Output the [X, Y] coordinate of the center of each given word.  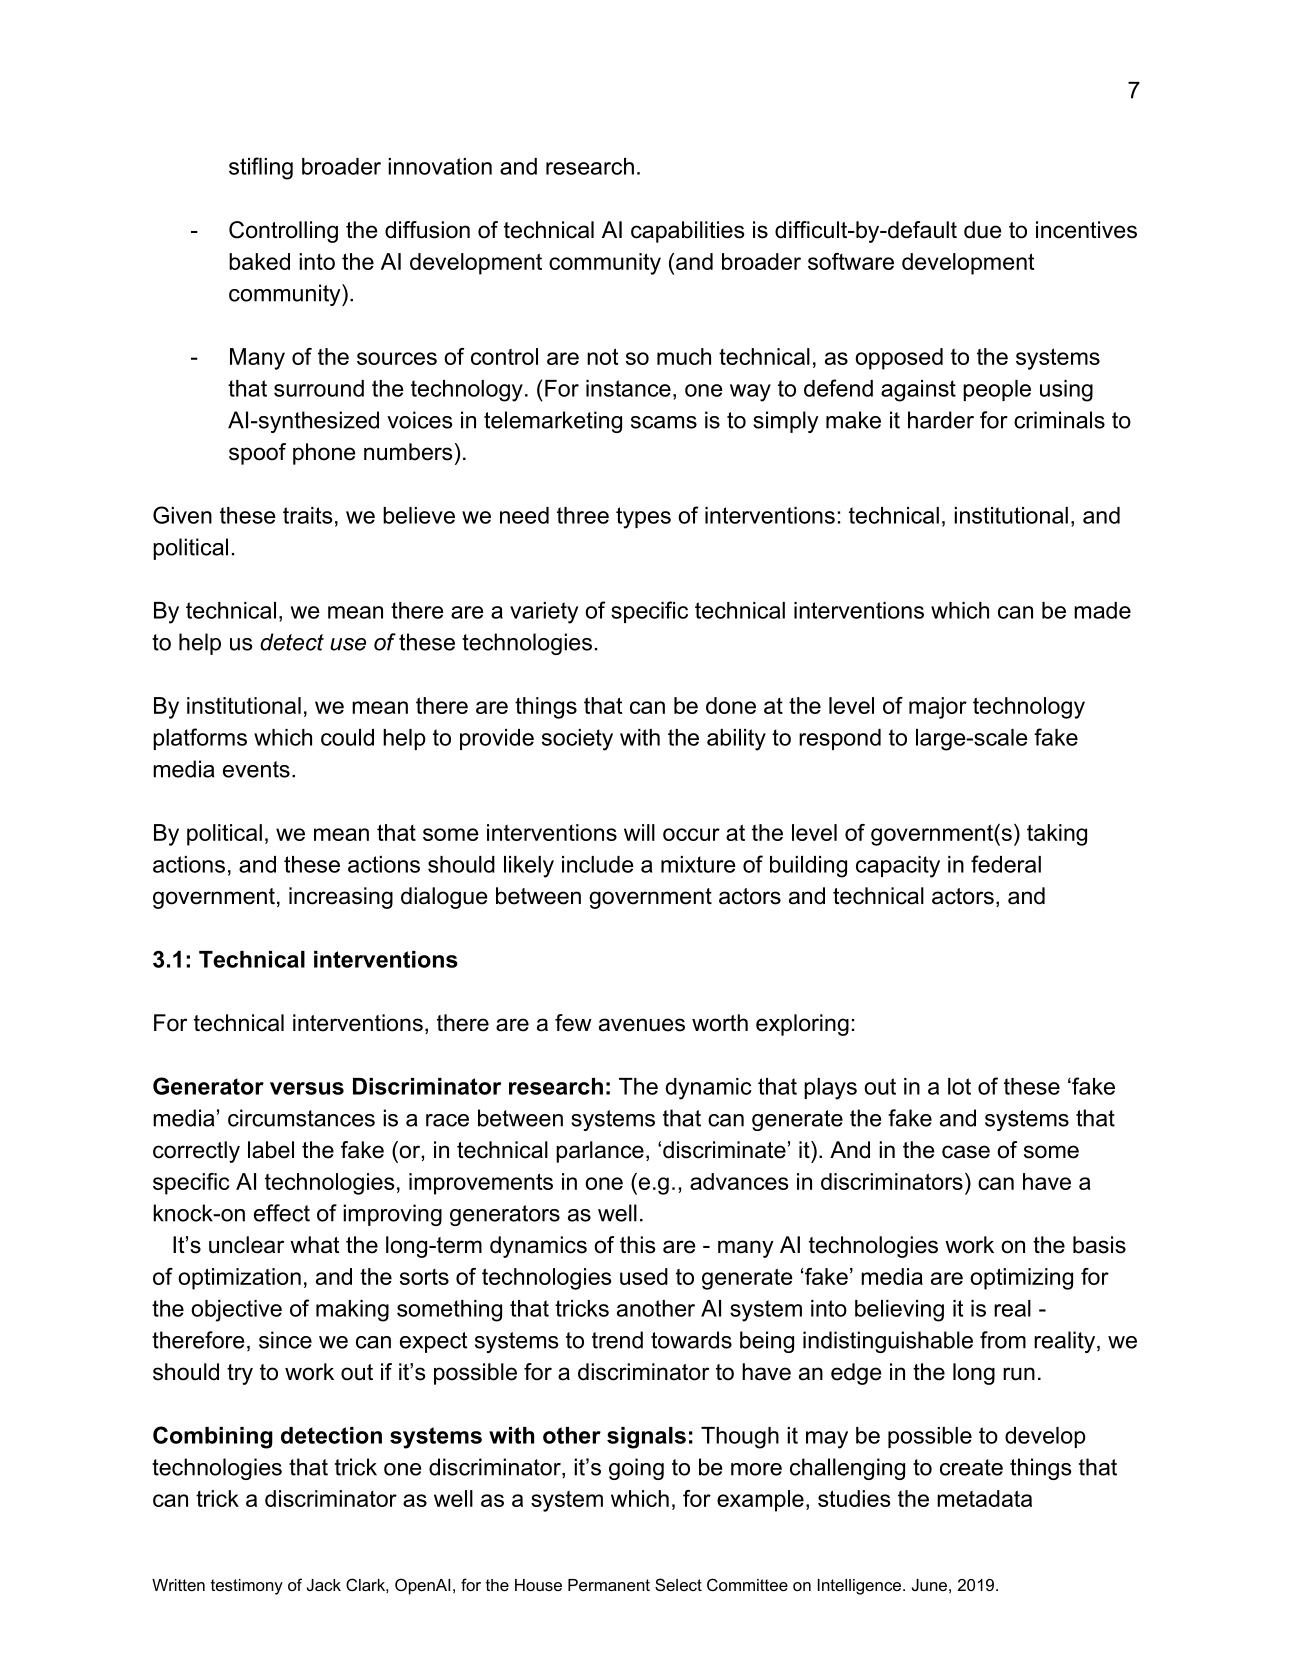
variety [544, 613]
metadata [984, 1498]
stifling [261, 168]
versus [307, 1088]
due [982, 230]
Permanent [609, 1585]
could [347, 737]
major [938, 708]
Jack [324, 1585]
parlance [600, 1152]
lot [959, 1086]
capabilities [688, 232]
